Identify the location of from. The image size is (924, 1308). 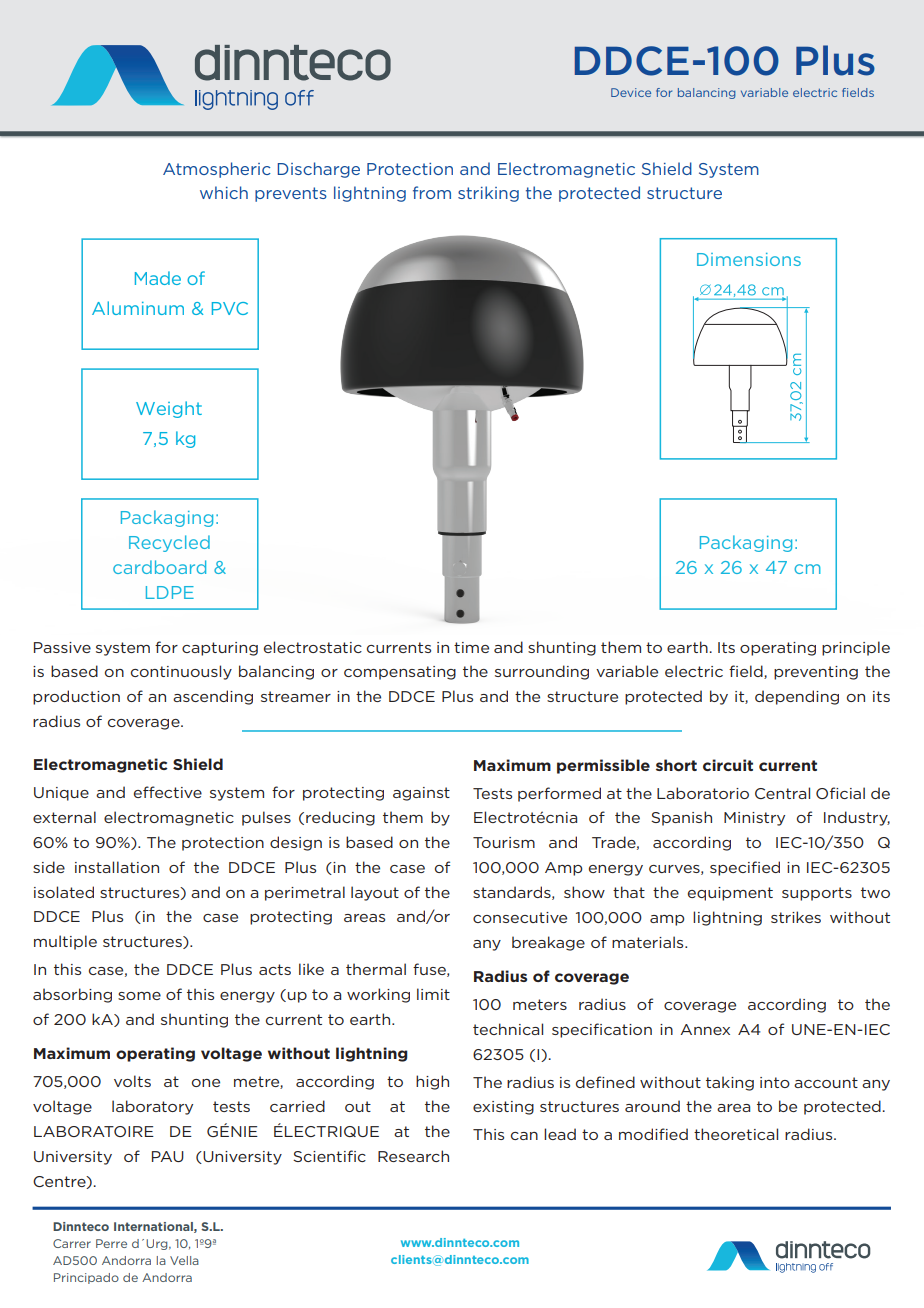
(432, 192).
